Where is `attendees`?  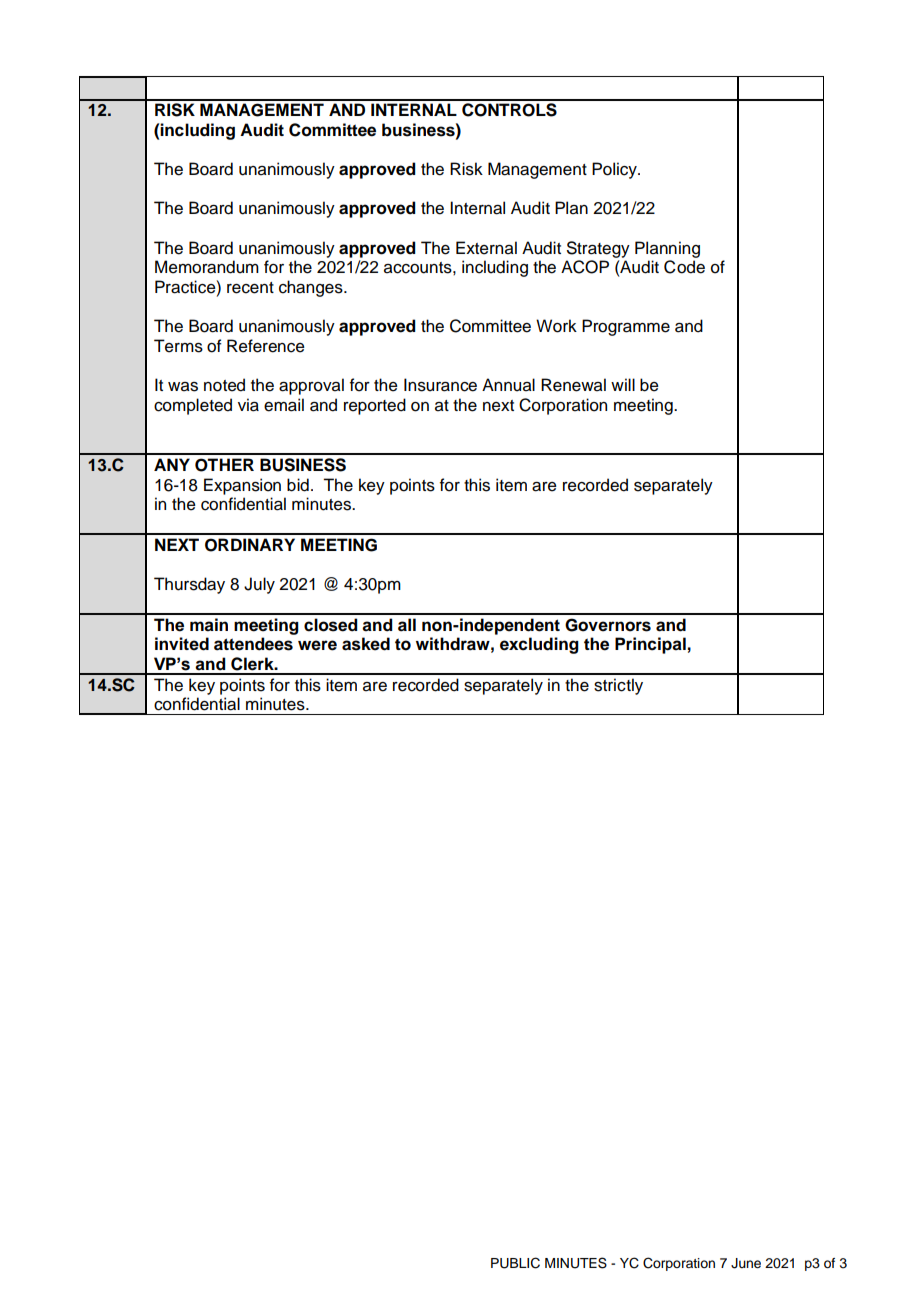
attendees is located at coordinates (253, 644).
